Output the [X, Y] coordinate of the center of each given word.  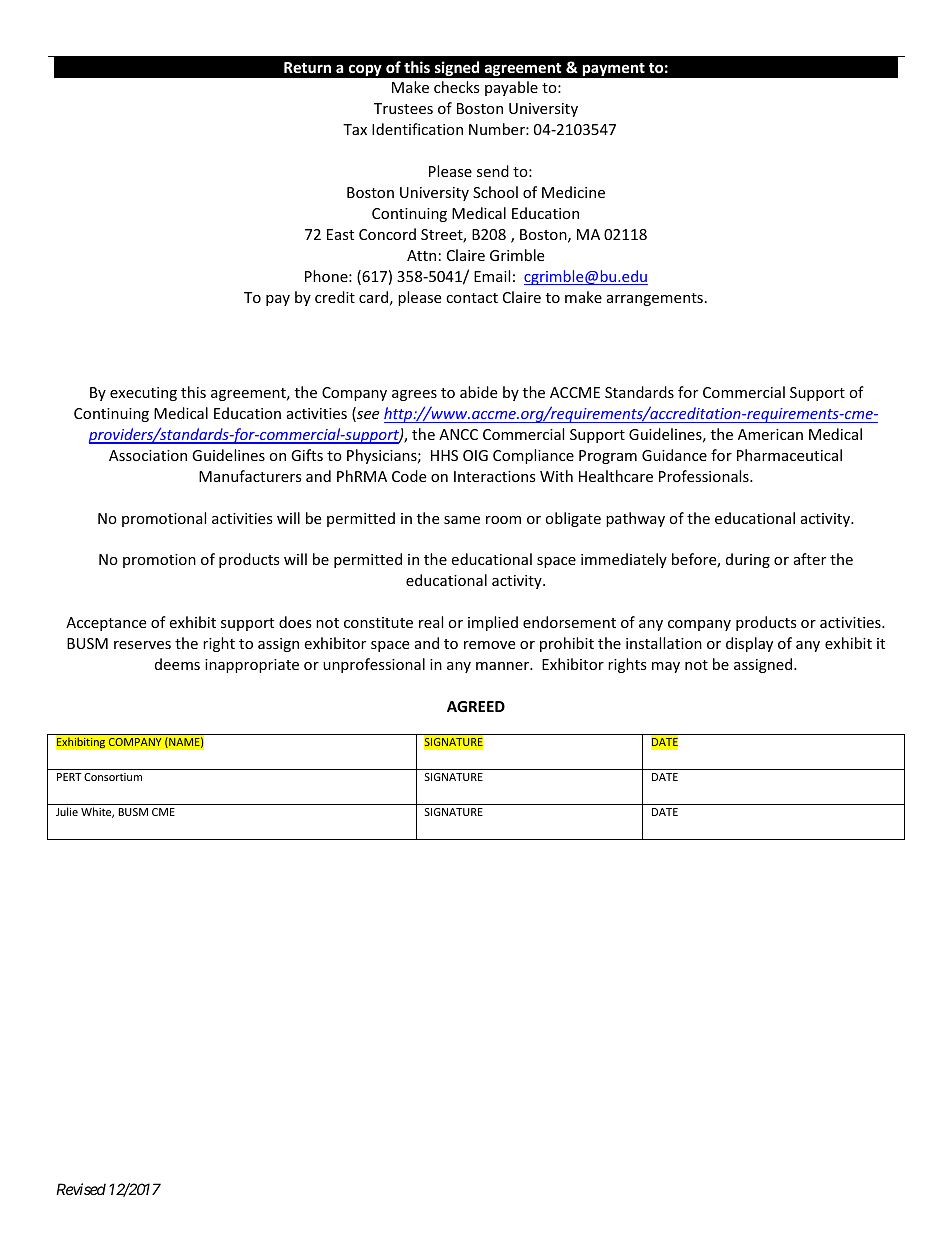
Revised [81, 1189]
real [431, 622]
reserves [142, 645]
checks [457, 87]
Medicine [573, 192]
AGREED [476, 706]
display [749, 644]
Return [307, 67]
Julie [67, 811]
